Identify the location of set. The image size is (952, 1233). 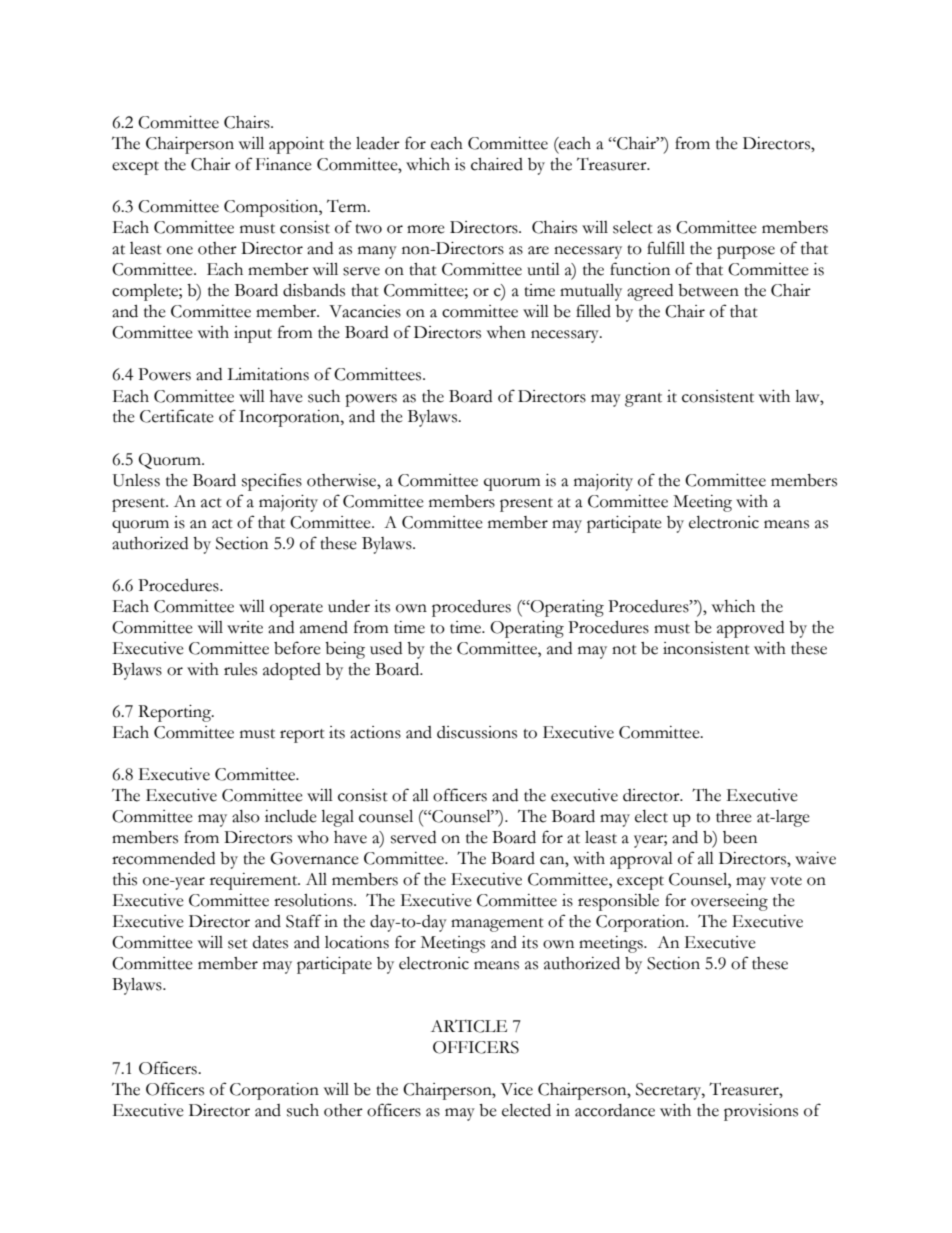
(238, 944).
